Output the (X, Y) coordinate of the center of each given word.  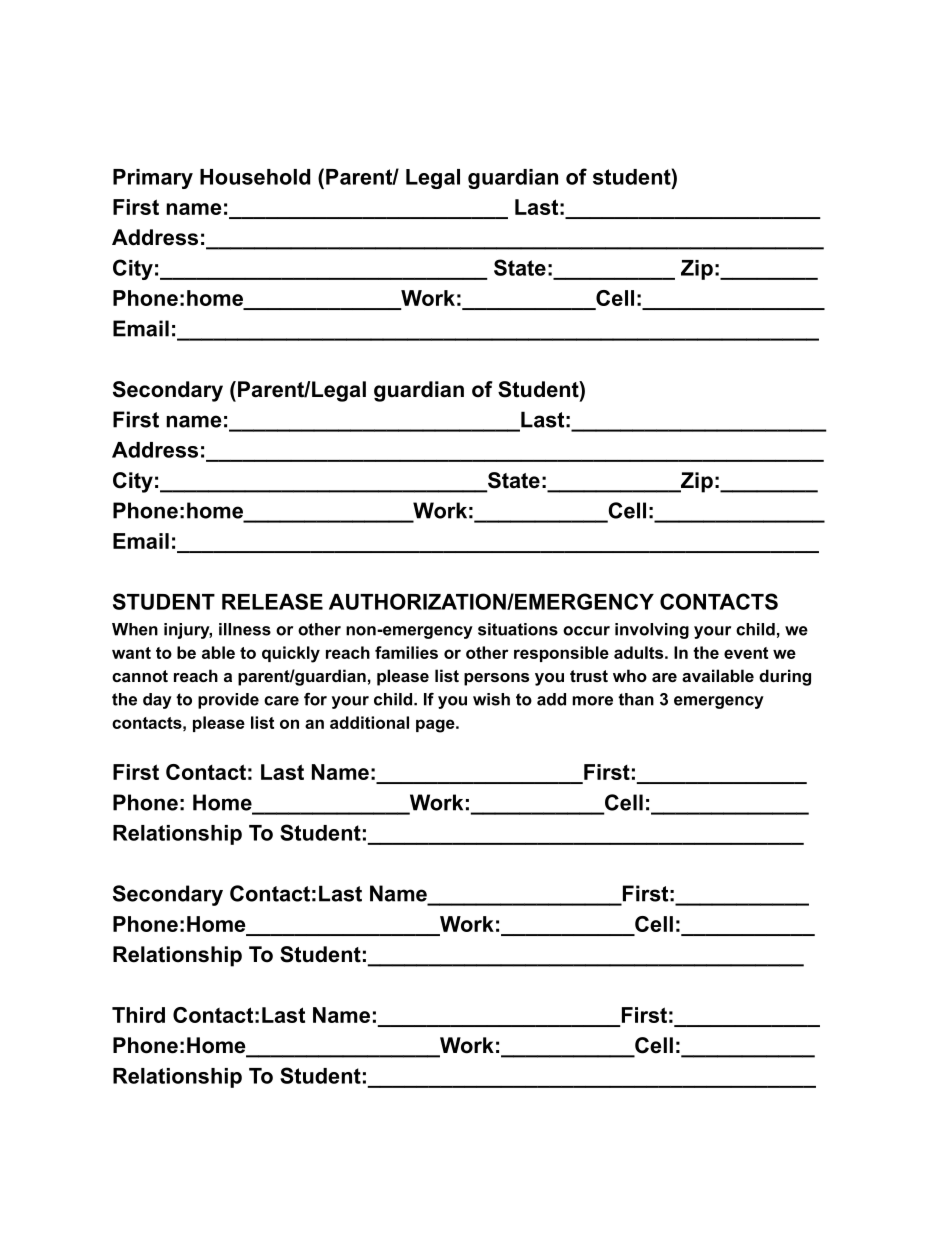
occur (586, 631)
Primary (153, 179)
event (746, 653)
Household (255, 177)
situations (518, 629)
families (406, 652)
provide (228, 701)
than (636, 699)
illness (245, 629)
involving (652, 631)
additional (369, 722)
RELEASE (272, 601)
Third (138, 1015)
